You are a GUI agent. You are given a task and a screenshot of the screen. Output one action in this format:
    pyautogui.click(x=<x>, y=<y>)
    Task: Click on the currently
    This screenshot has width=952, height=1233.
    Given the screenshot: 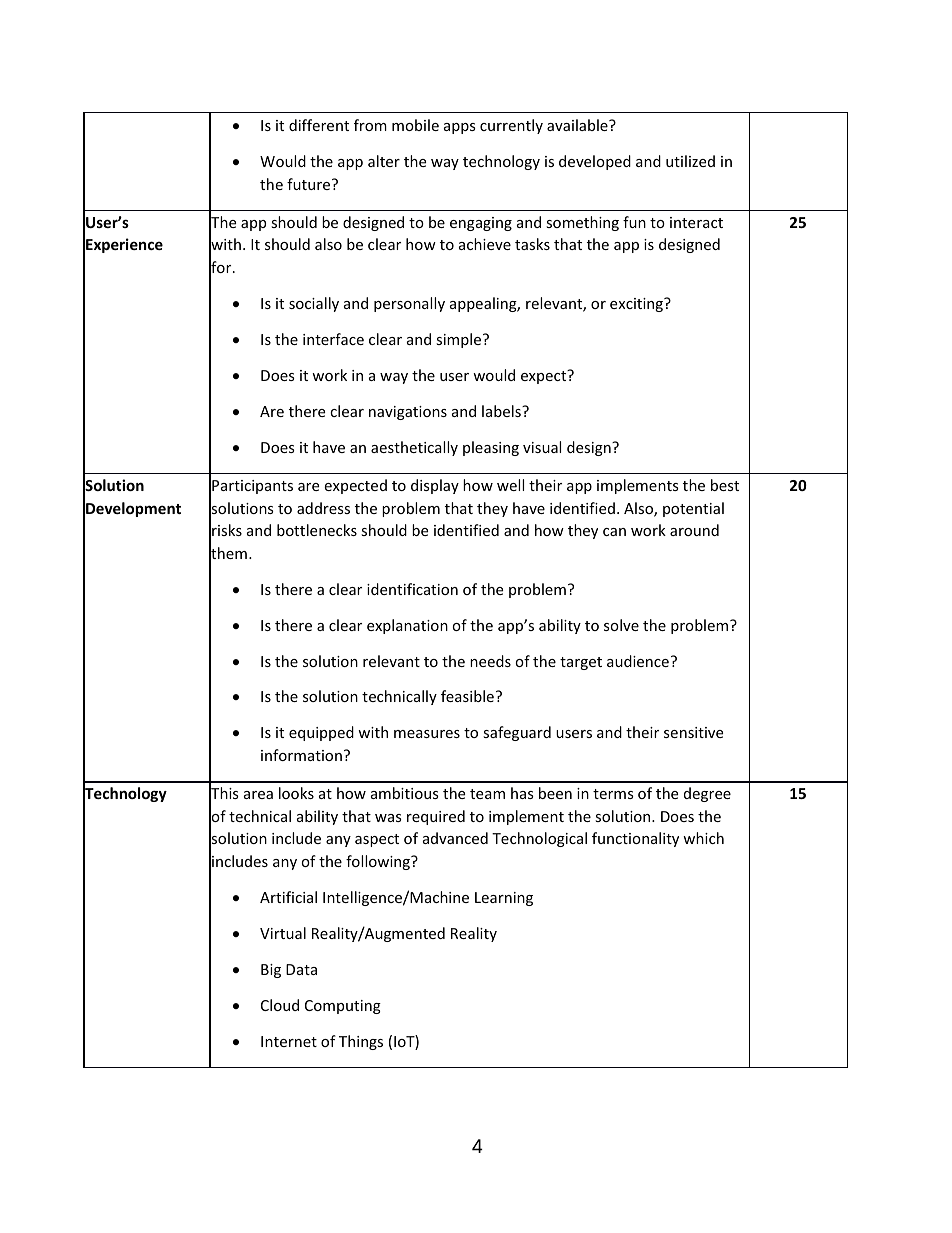 What is the action you would take?
    pyautogui.click(x=511, y=126)
